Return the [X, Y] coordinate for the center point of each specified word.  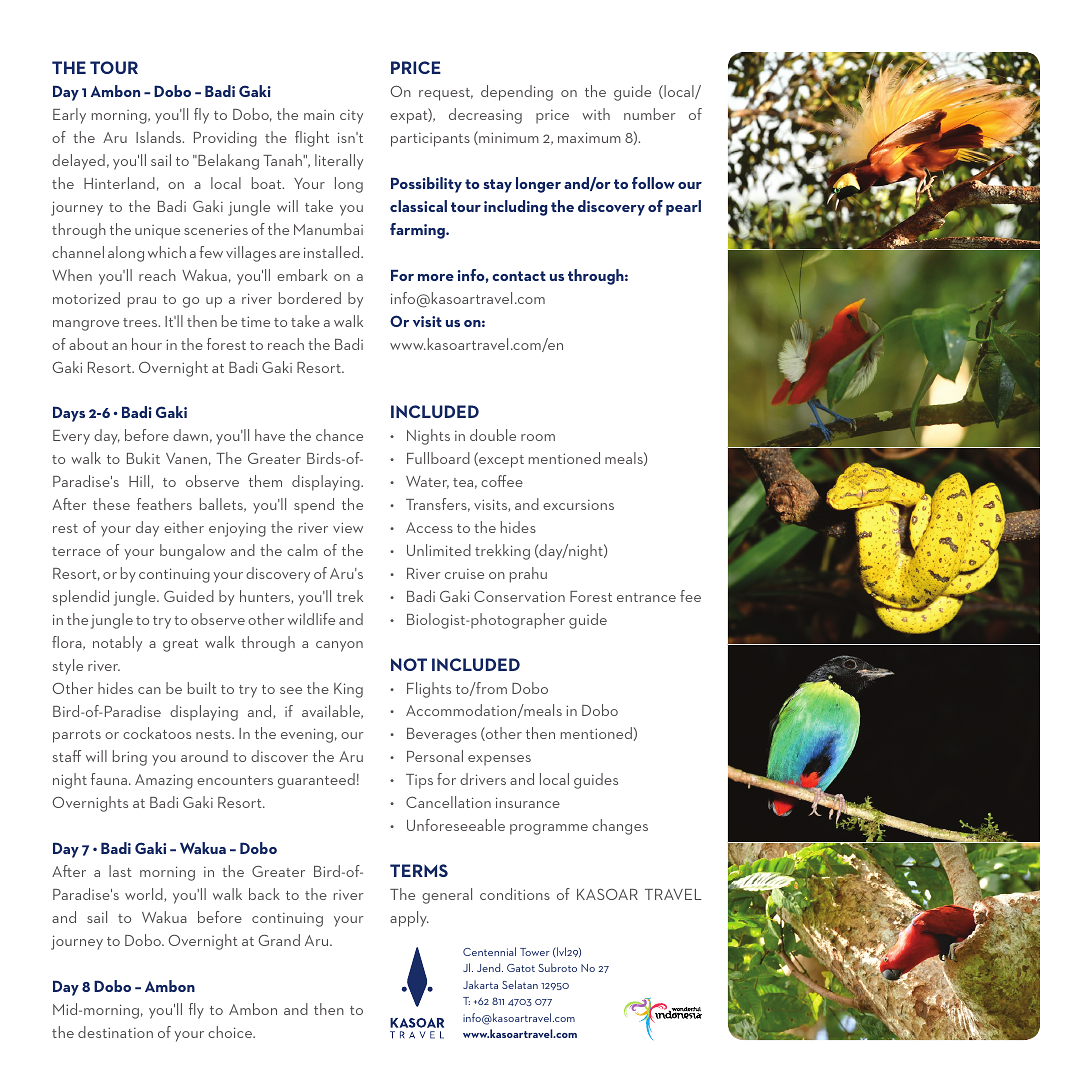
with [596, 114]
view [348, 527]
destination [115, 1032]
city [351, 117]
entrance [646, 597]
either [184, 527]
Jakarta [480, 984]
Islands [160, 137]
